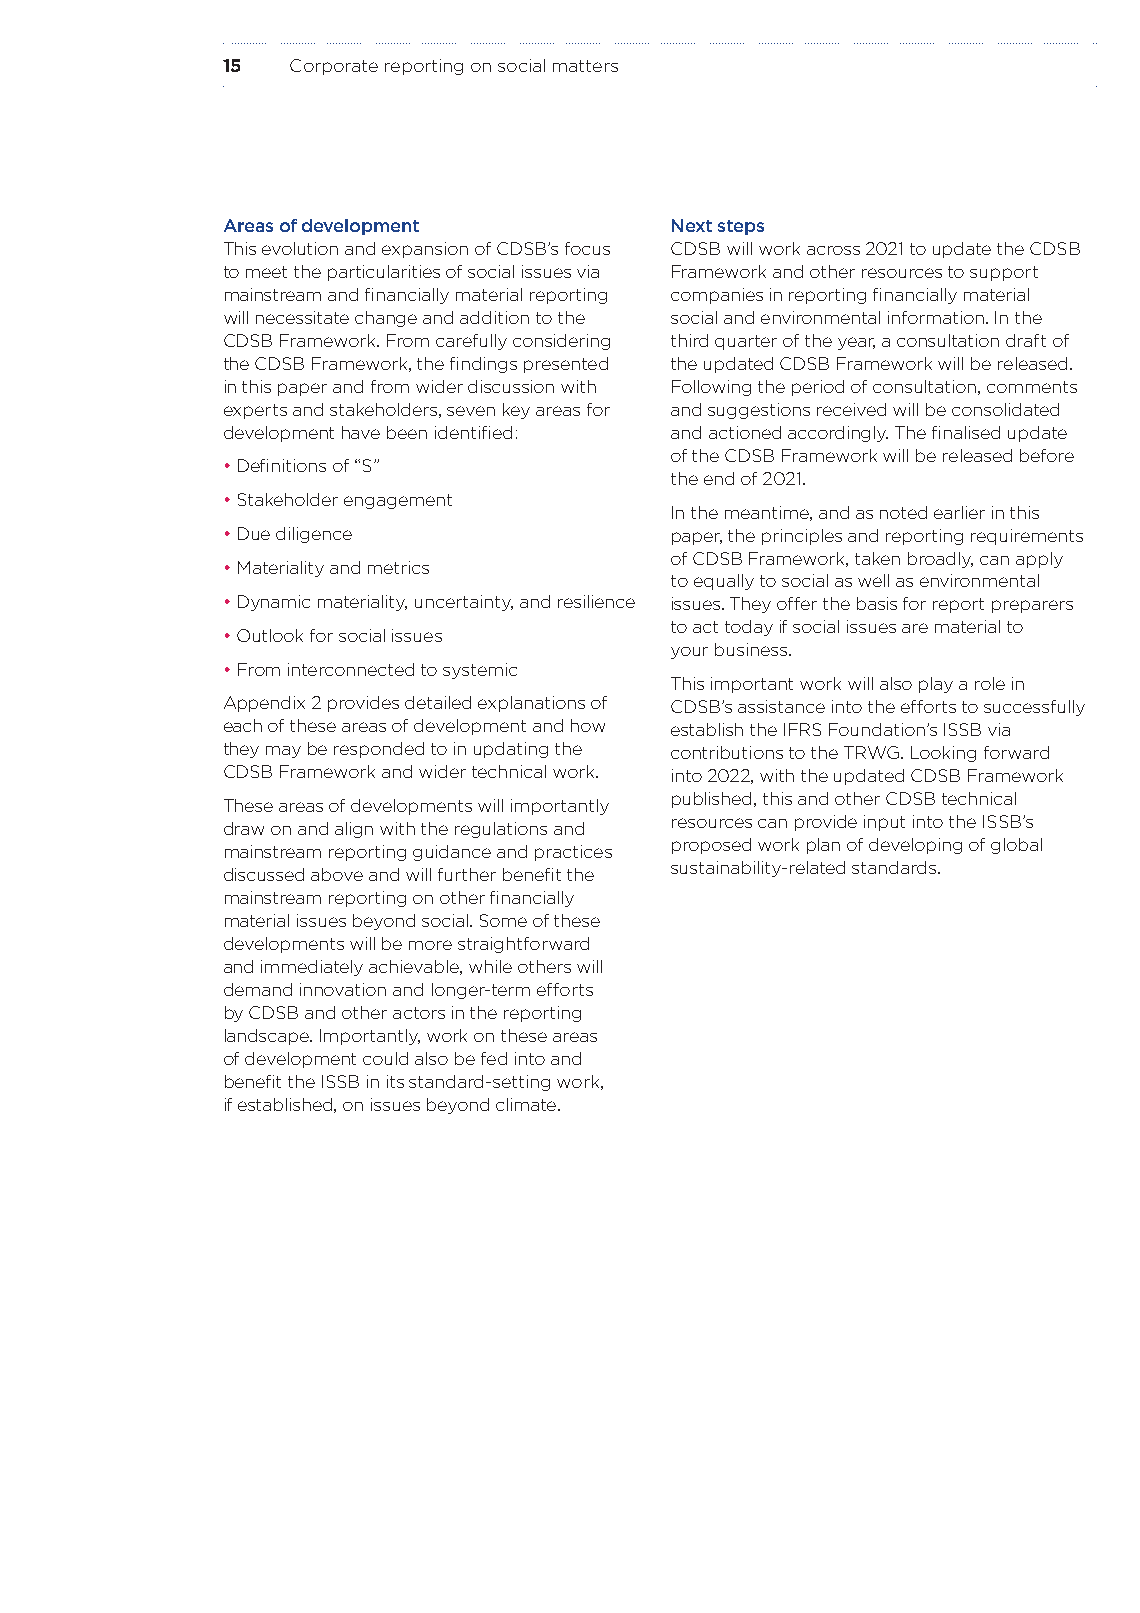 This screenshot has width=1140, height=1613. Describe the element at coordinates (379, 750) in the screenshot. I see `responded` at that location.
